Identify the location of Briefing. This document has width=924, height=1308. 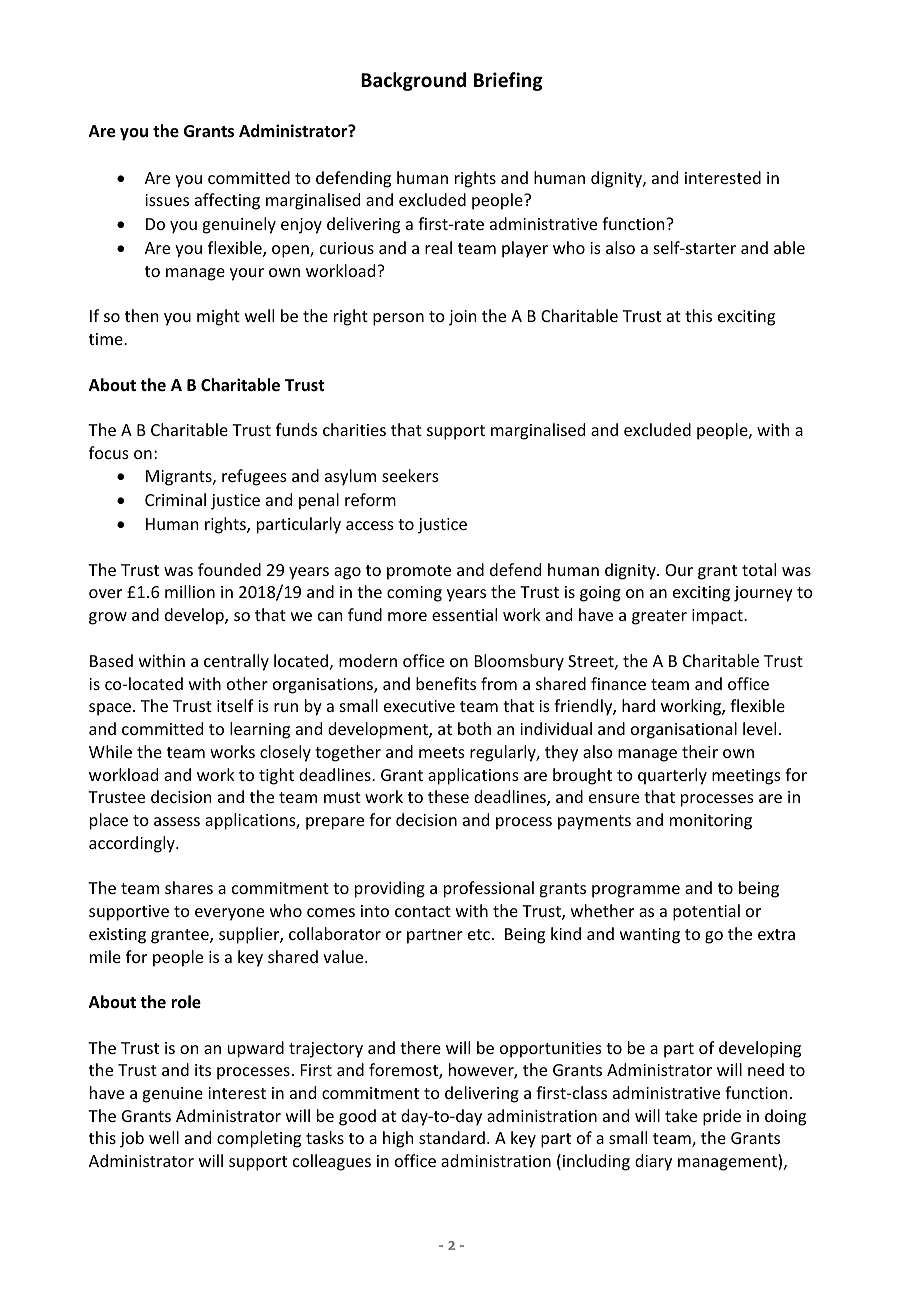
(508, 81).
